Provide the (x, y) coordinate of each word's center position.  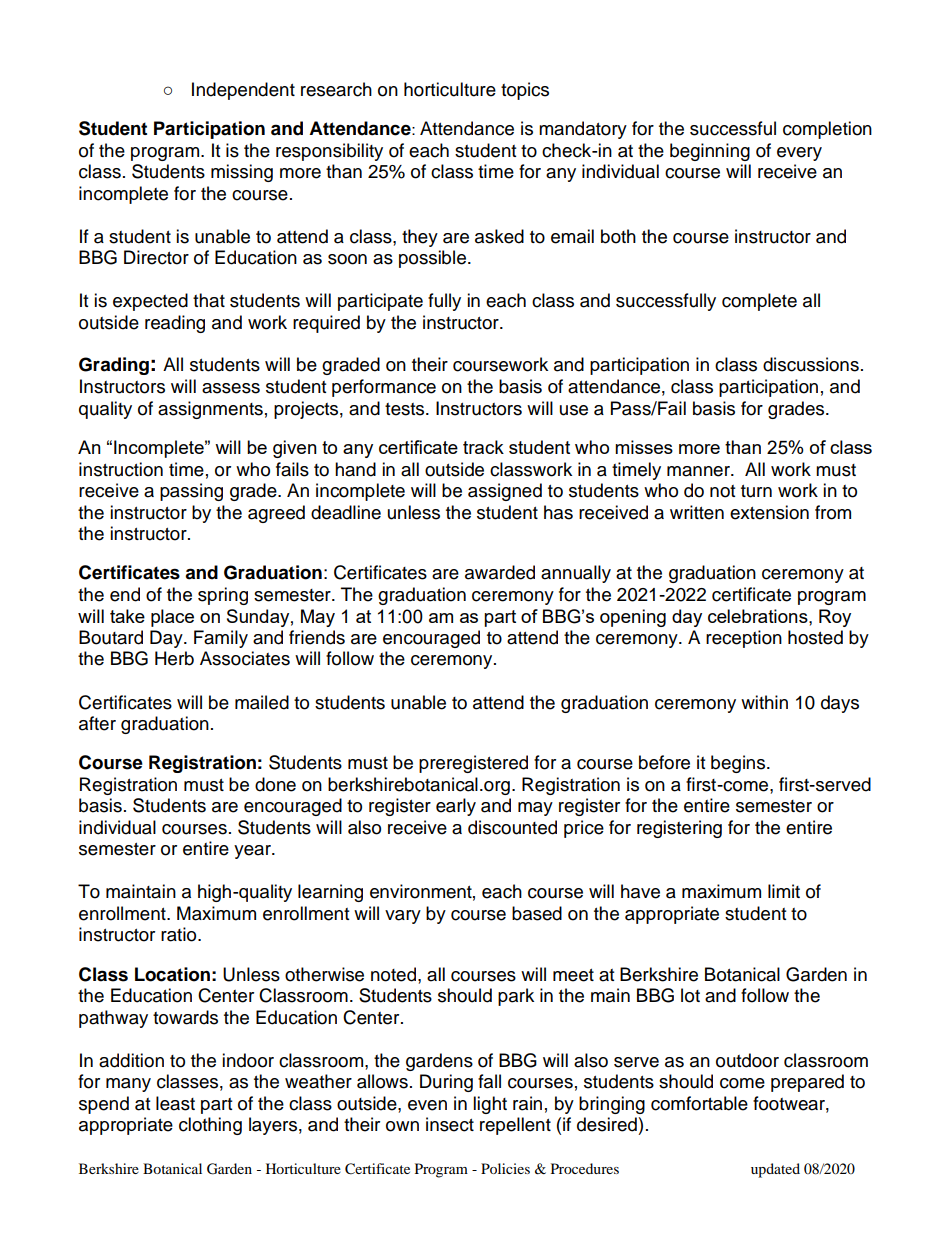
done (275, 784)
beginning (710, 152)
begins (739, 764)
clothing (210, 1126)
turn (756, 491)
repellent (515, 1126)
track (483, 447)
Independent (243, 91)
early (456, 807)
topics (525, 91)
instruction (121, 469)
